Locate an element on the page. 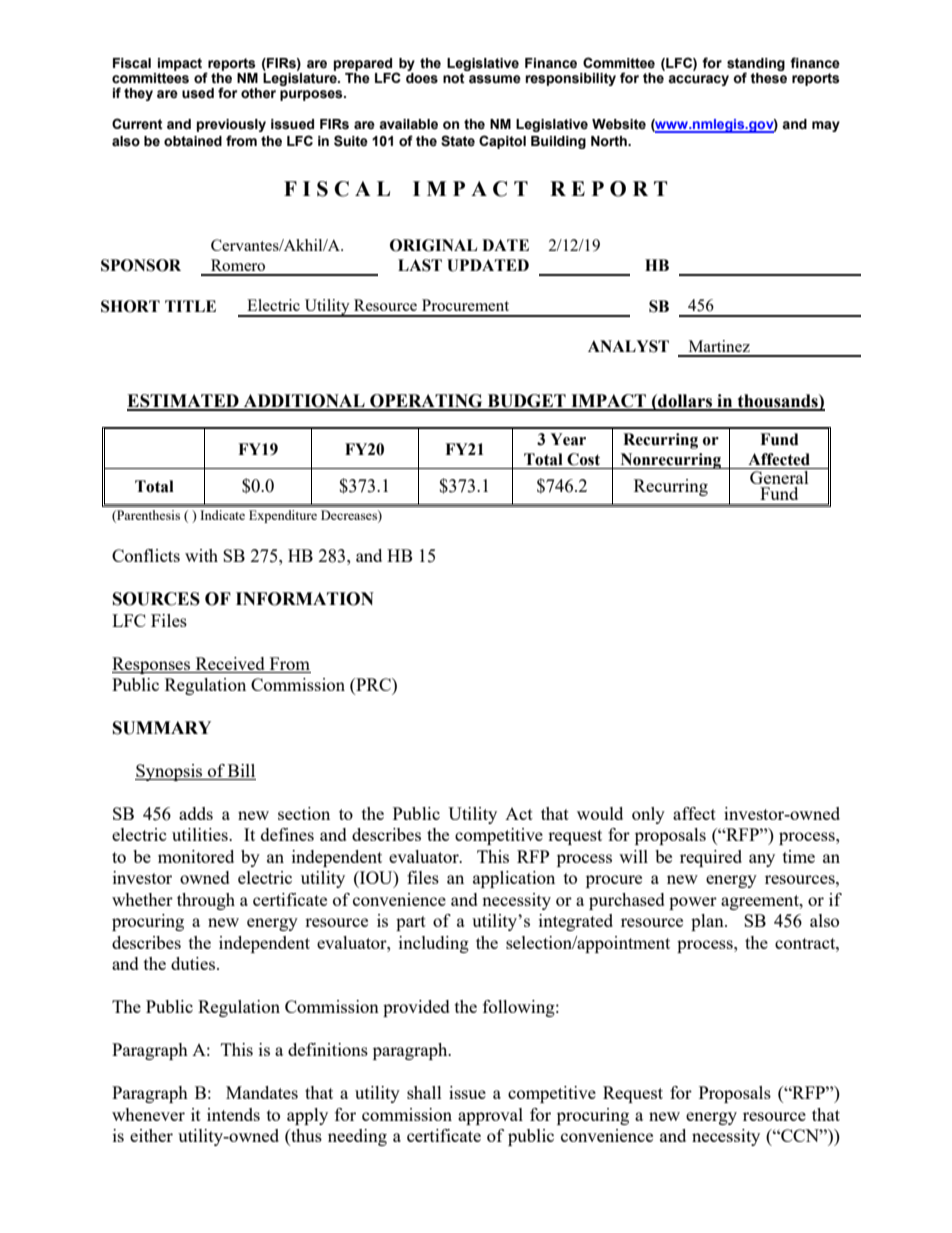 The width and height of the page is (952, 1233). used is located at coordinates (198, 93).
